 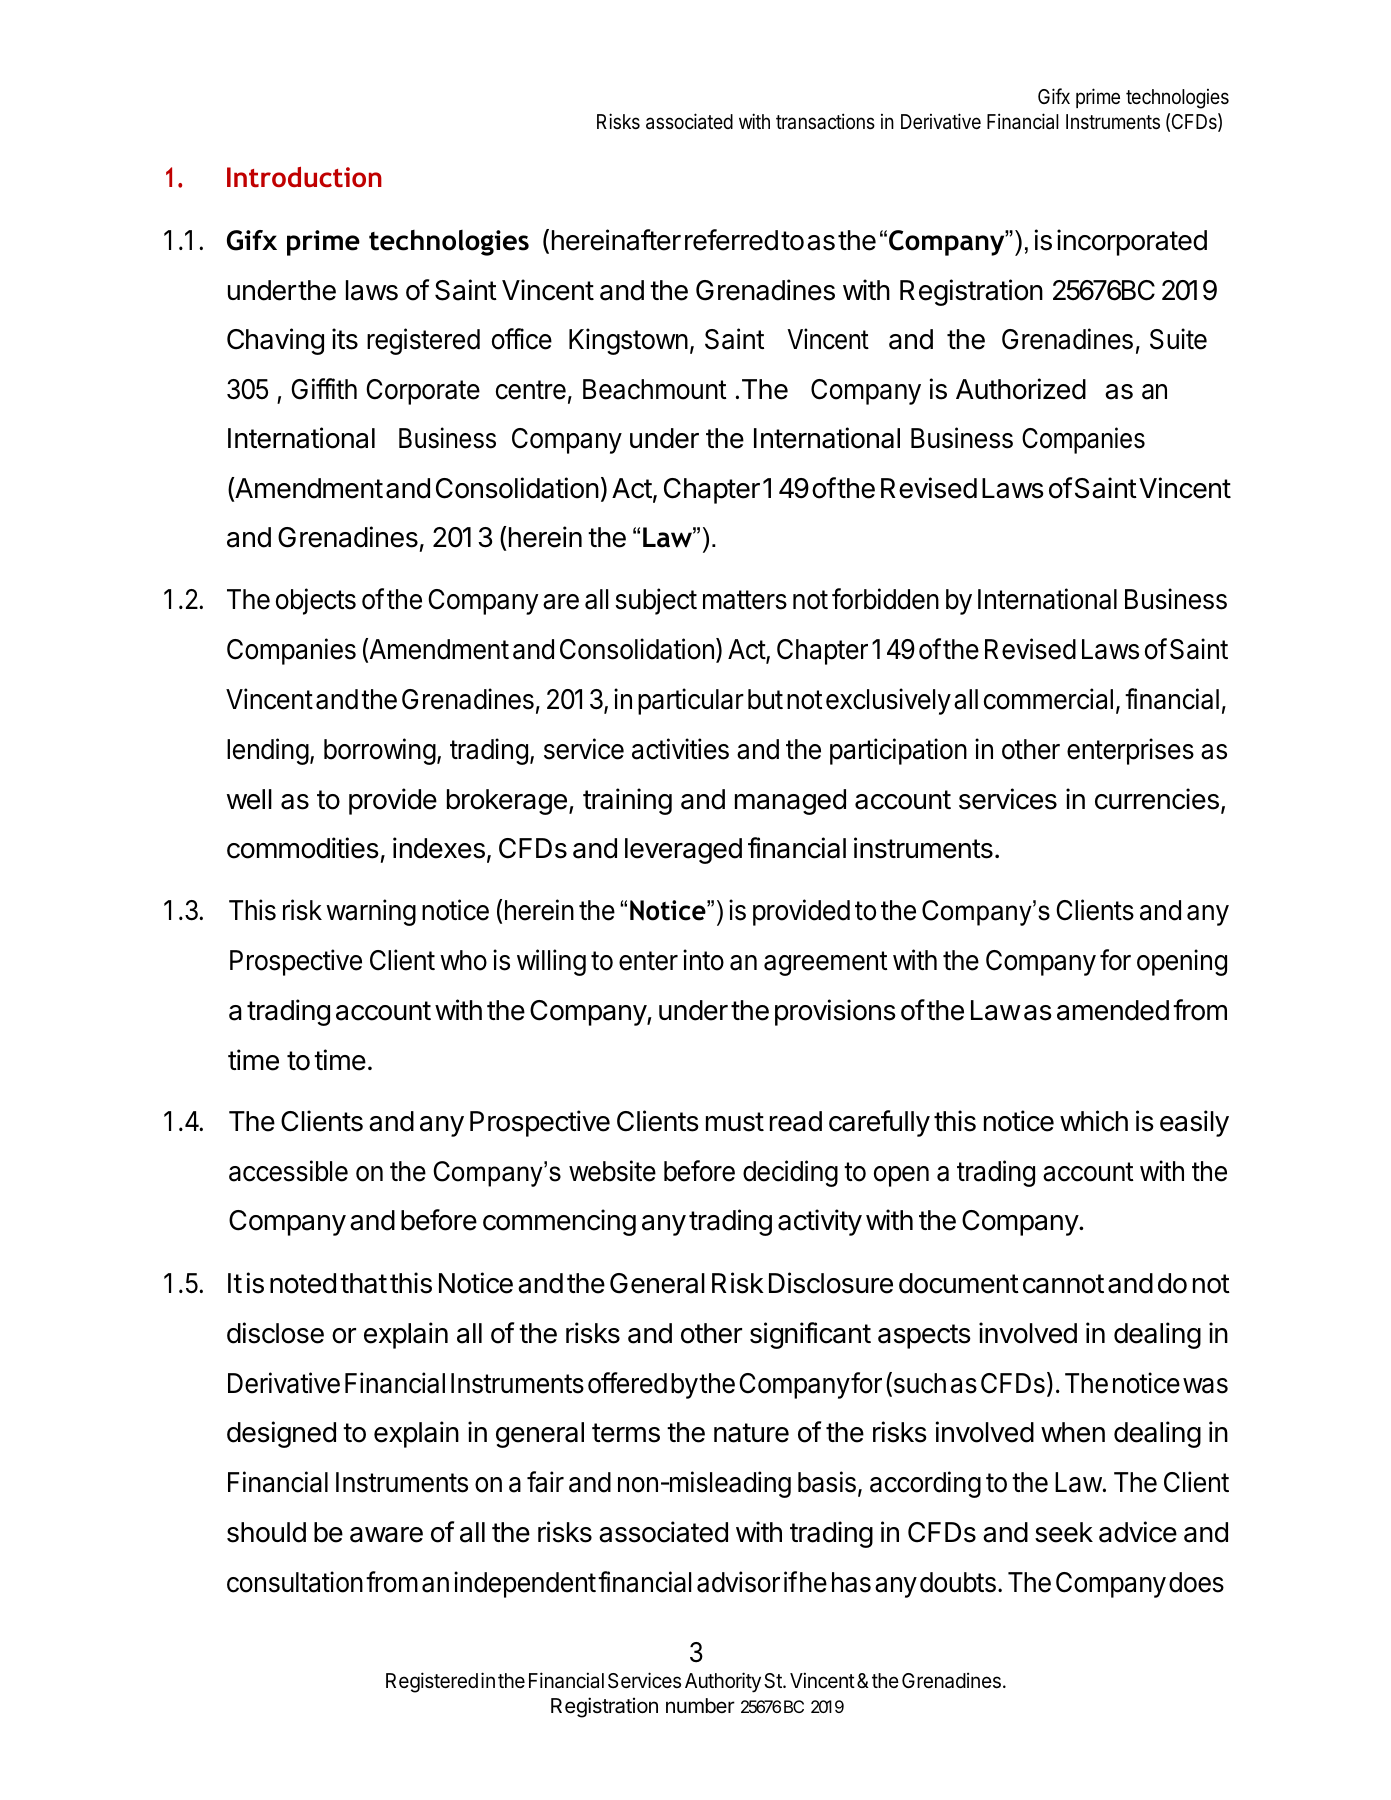 What do you see at coordinates (1113, 1010) in the screenshot?
I see `amended` at bounding box center [1113, 1010].
